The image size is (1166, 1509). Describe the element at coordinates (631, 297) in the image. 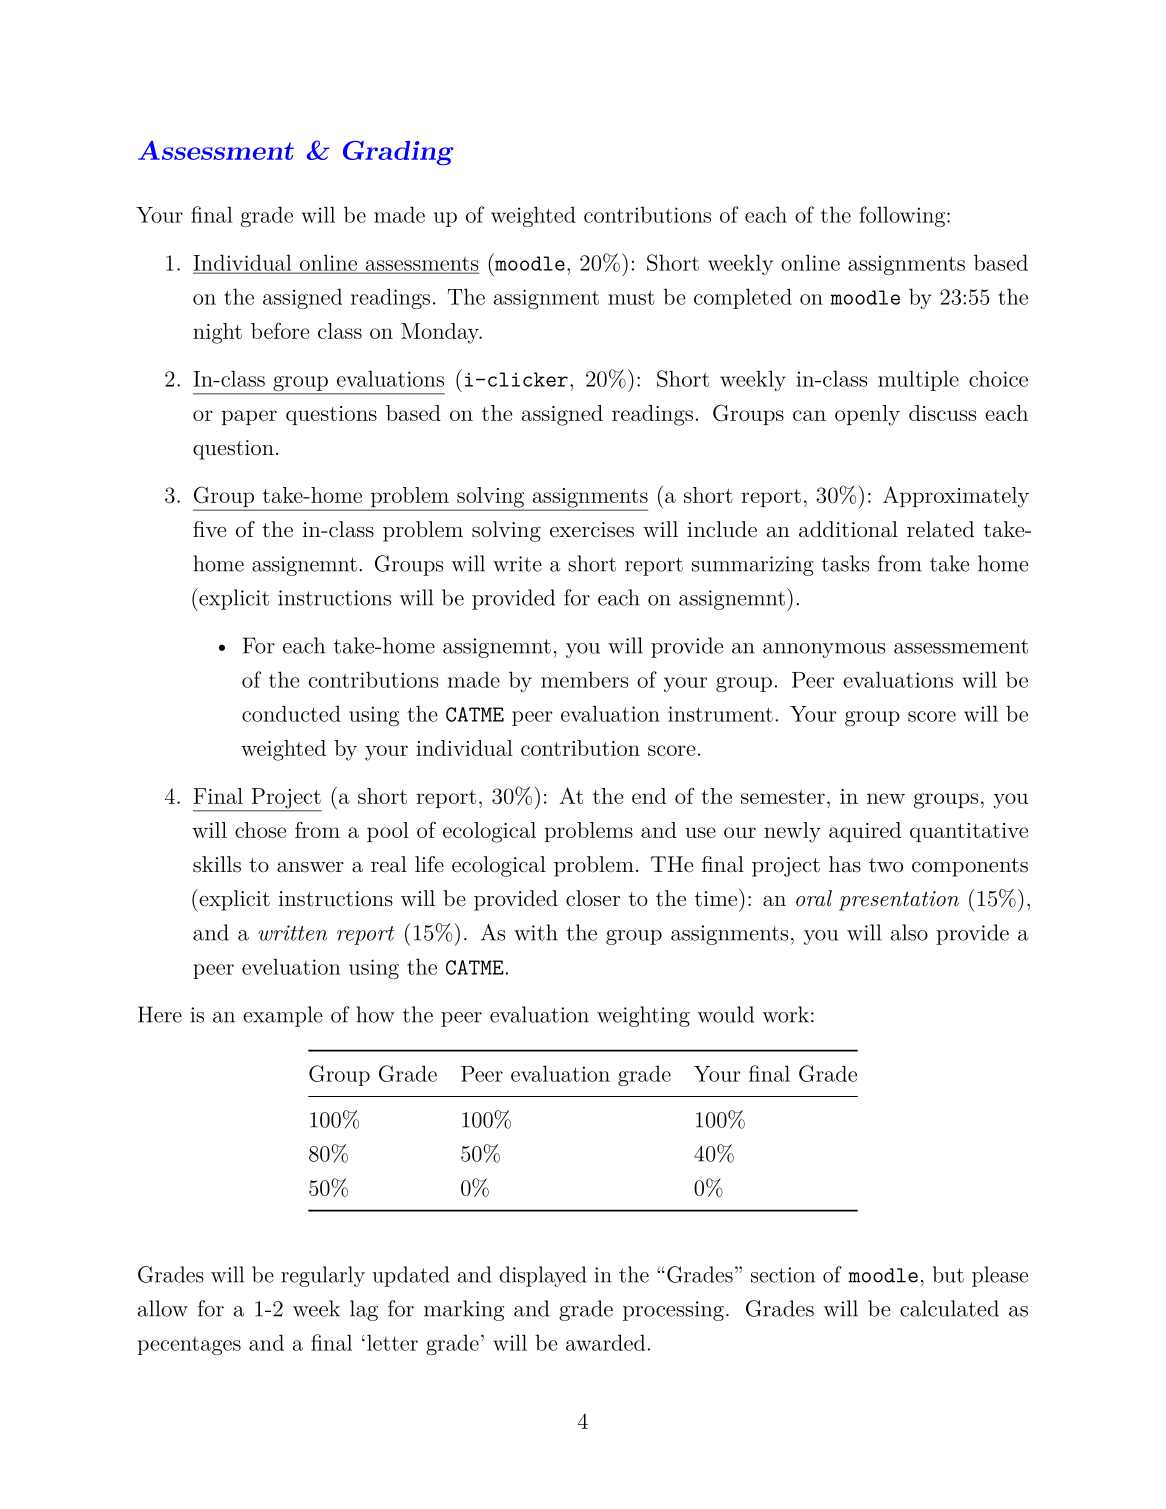

I see `must` at that location.
